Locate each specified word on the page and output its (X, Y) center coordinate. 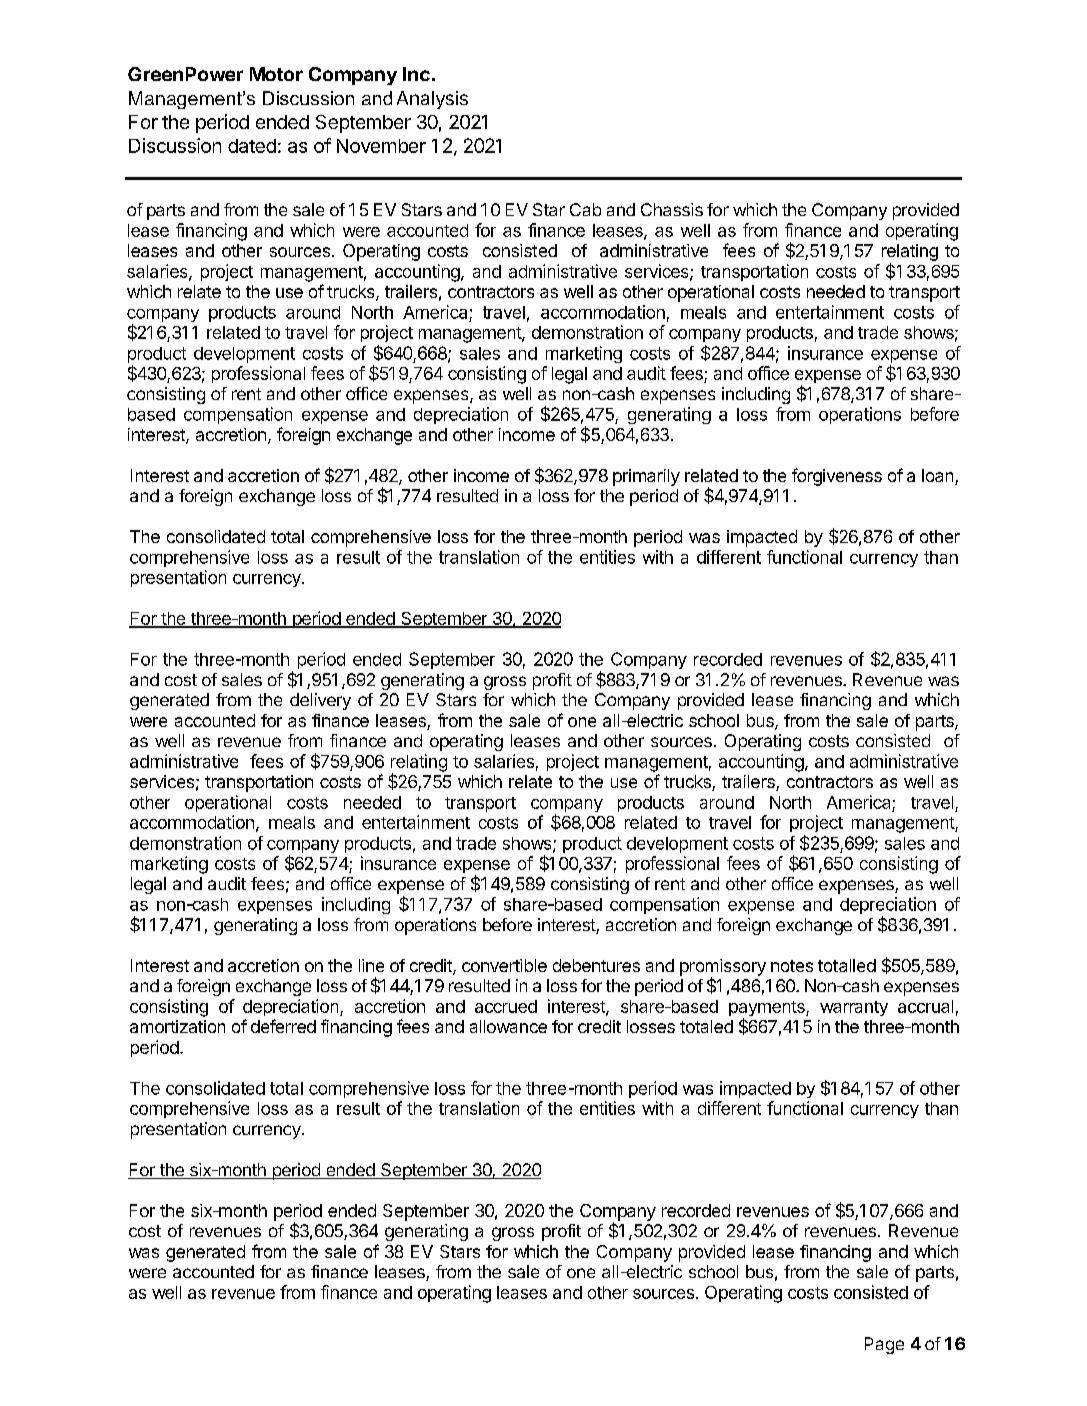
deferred (283, 1026)
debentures (596, 965)
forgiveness (837, 477)
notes (792, 966)
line (371, 965)
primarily (646, 477)
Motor (276, 74)
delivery (320, 701)
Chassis (672, 209)
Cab (585, 209)
